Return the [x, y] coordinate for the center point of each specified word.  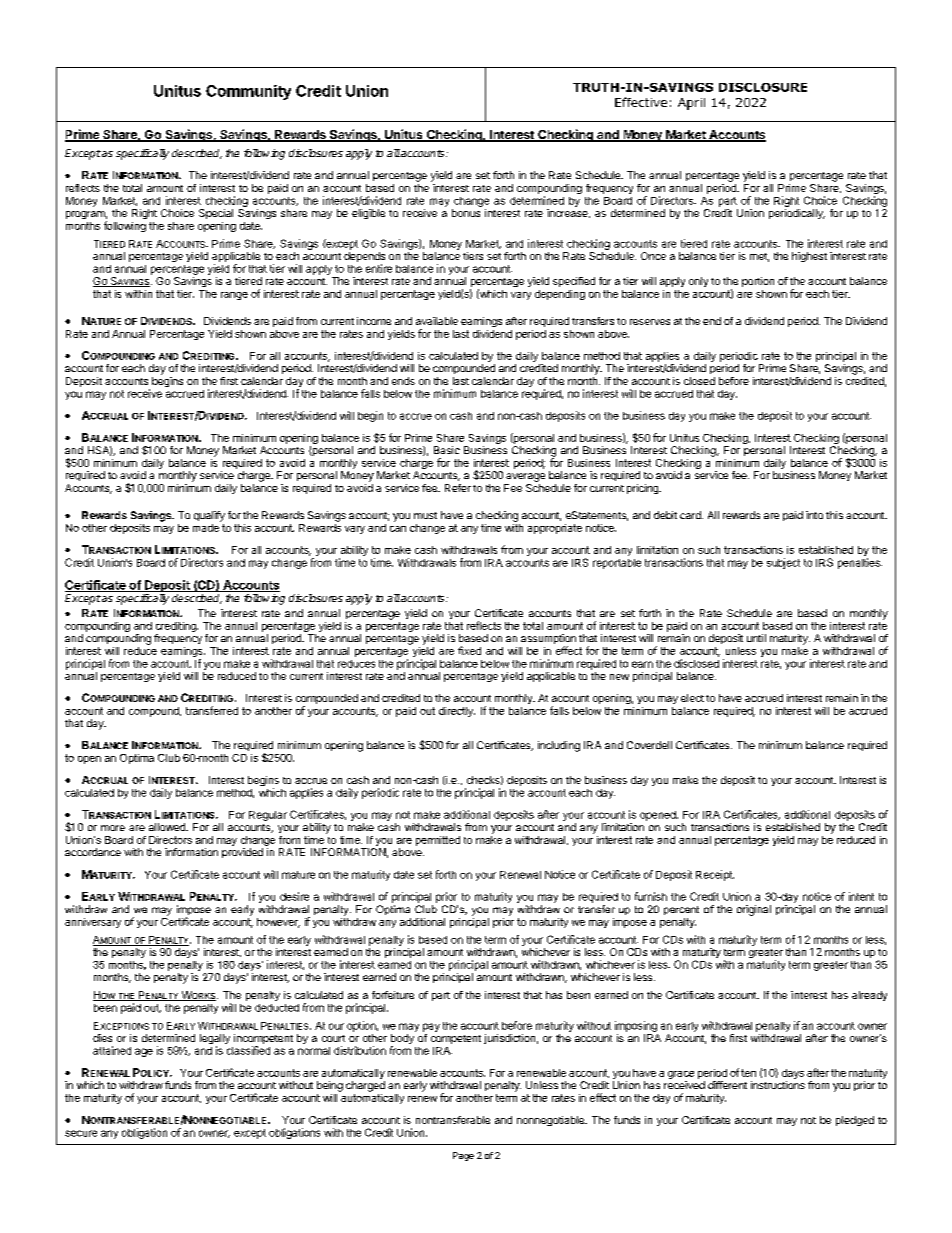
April [691, 104]
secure [81, 1133]
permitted [438, 841]
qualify [209, 516]
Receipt [715, 875]
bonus [466, 213]
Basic [447, 450]
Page [463, 1156]
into [814, 515]
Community [248, 92]
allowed [168, 827]
